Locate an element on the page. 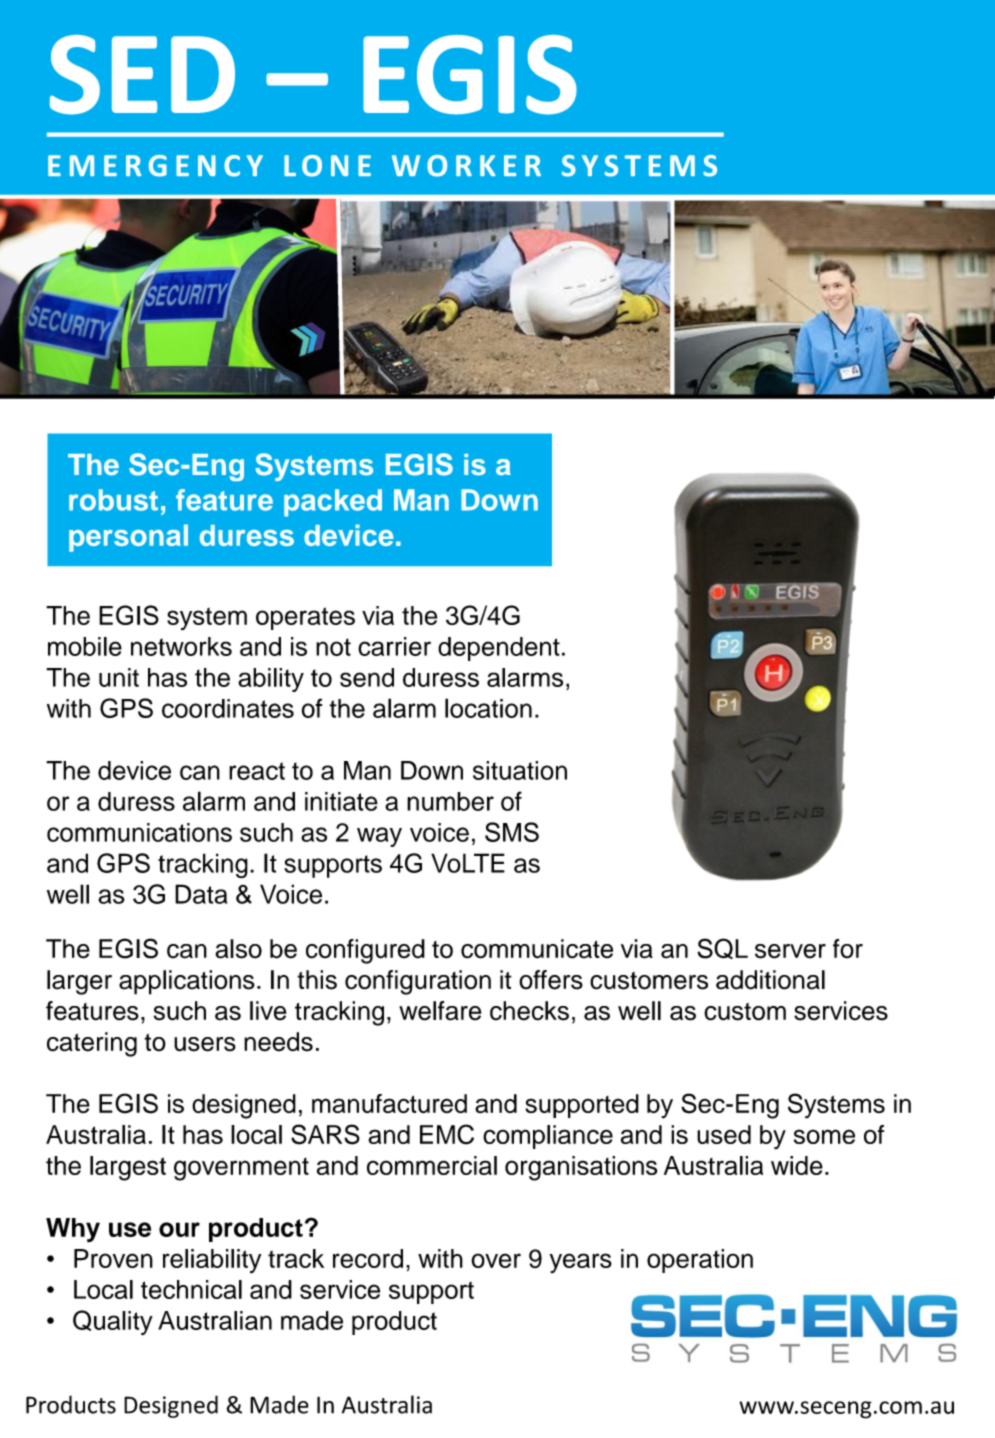 The width and height of the document is (995, 1438). packed is located at coordinates (333, 503).
